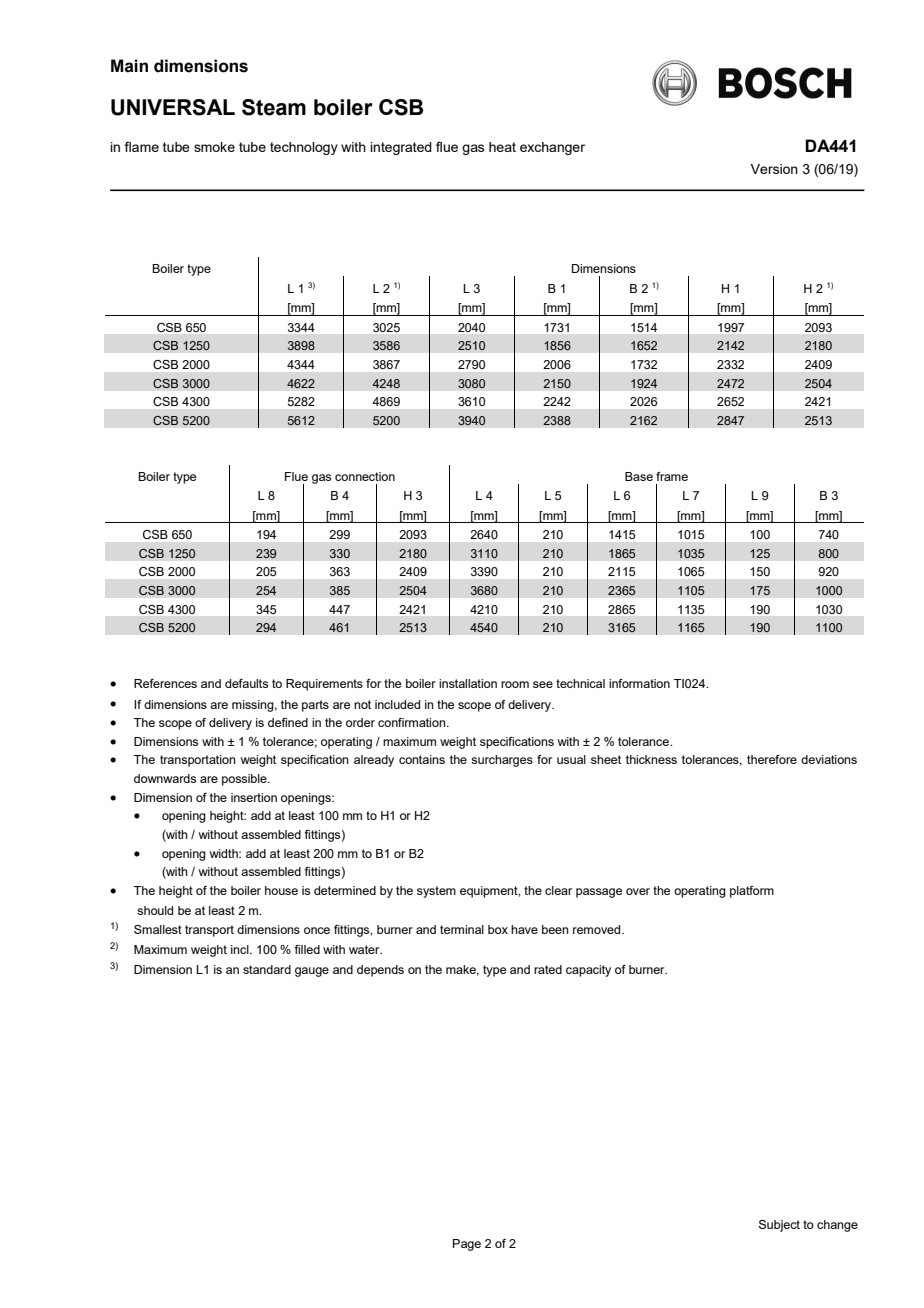 Image resolution: width=924 pixels, height=1308 pixels. What do you see at coordinates (672, 476) in the document?
I see `frame` at bounding box center [672, 476].
